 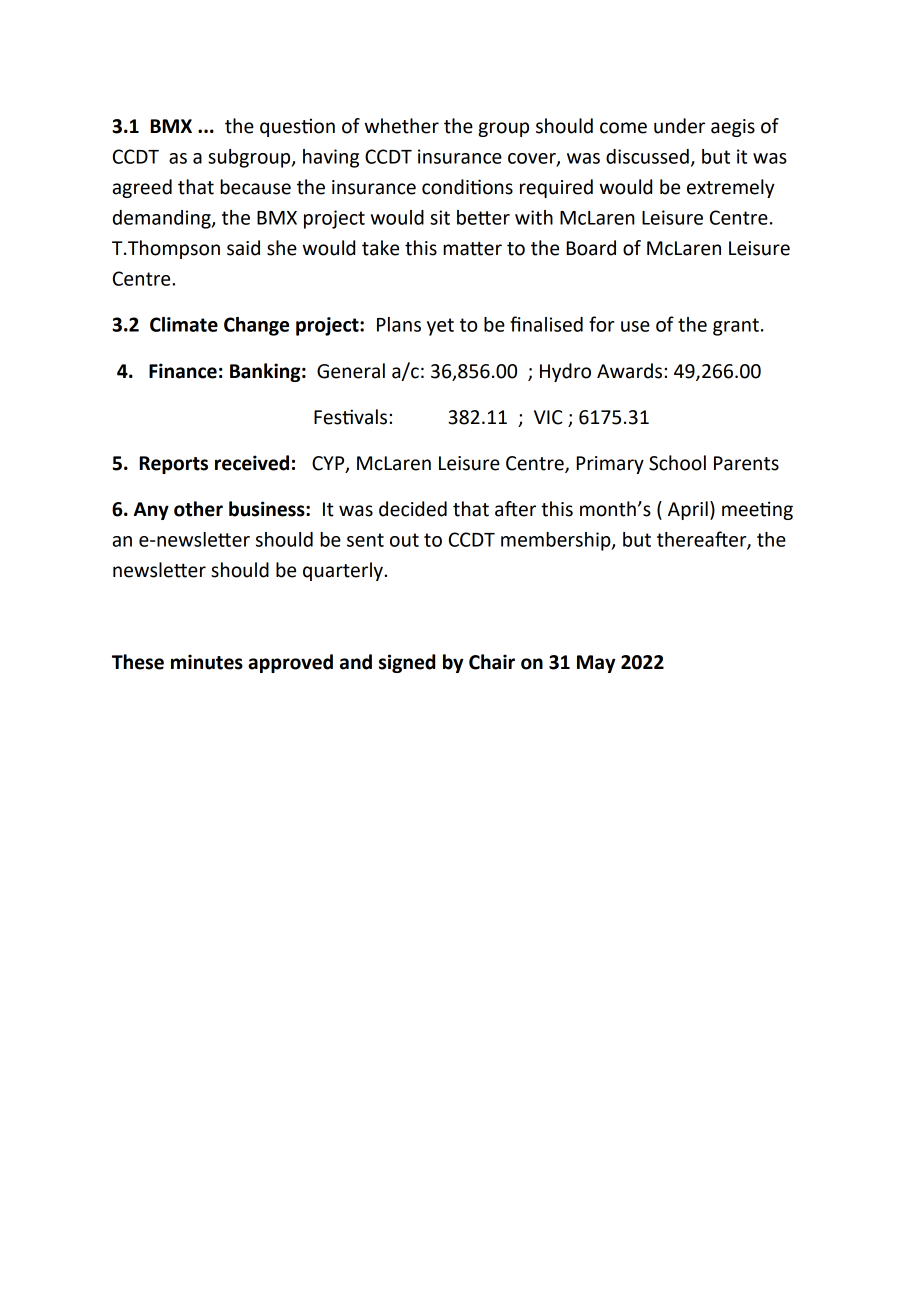 What do you see at coordinates (736, 327) in the screenshot?
I see `grant` at bounding box center [736, 327].
